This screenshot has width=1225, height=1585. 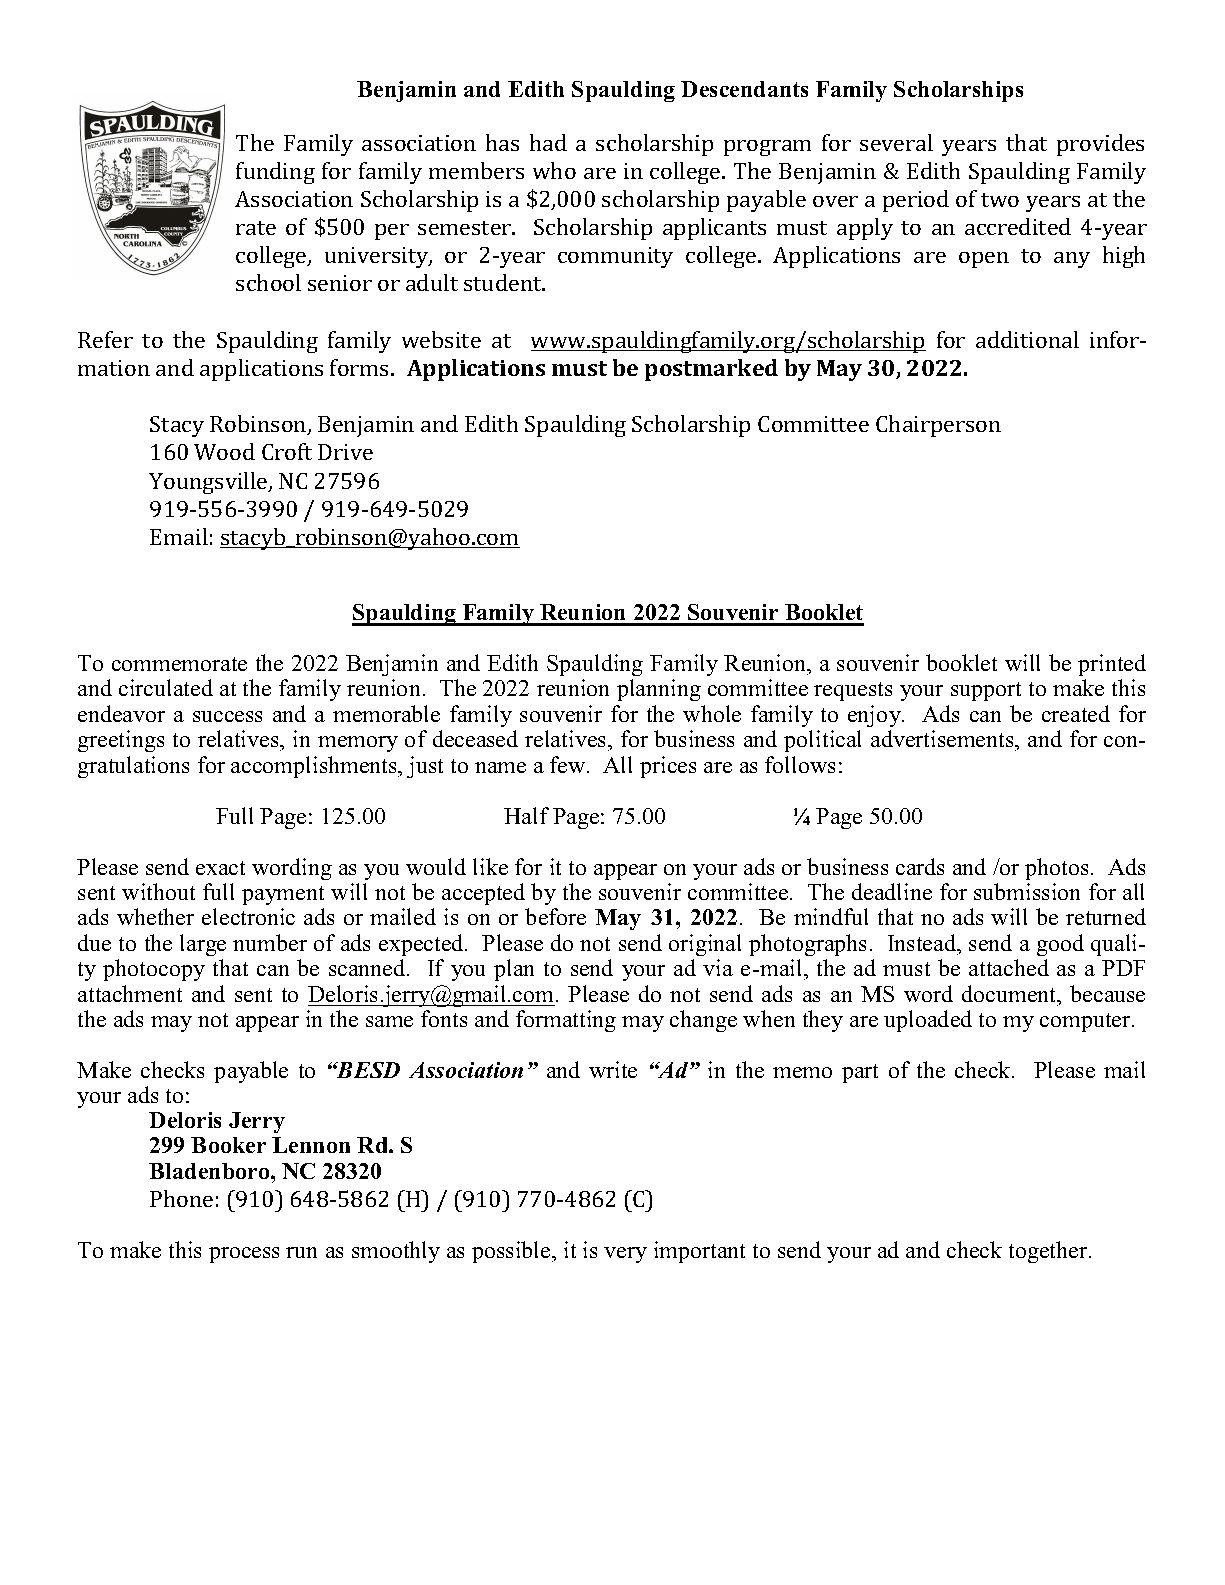 What do you see at coordinates (986, 691) in the screenshot?
I see `support` at bounding box center [986, 691].
